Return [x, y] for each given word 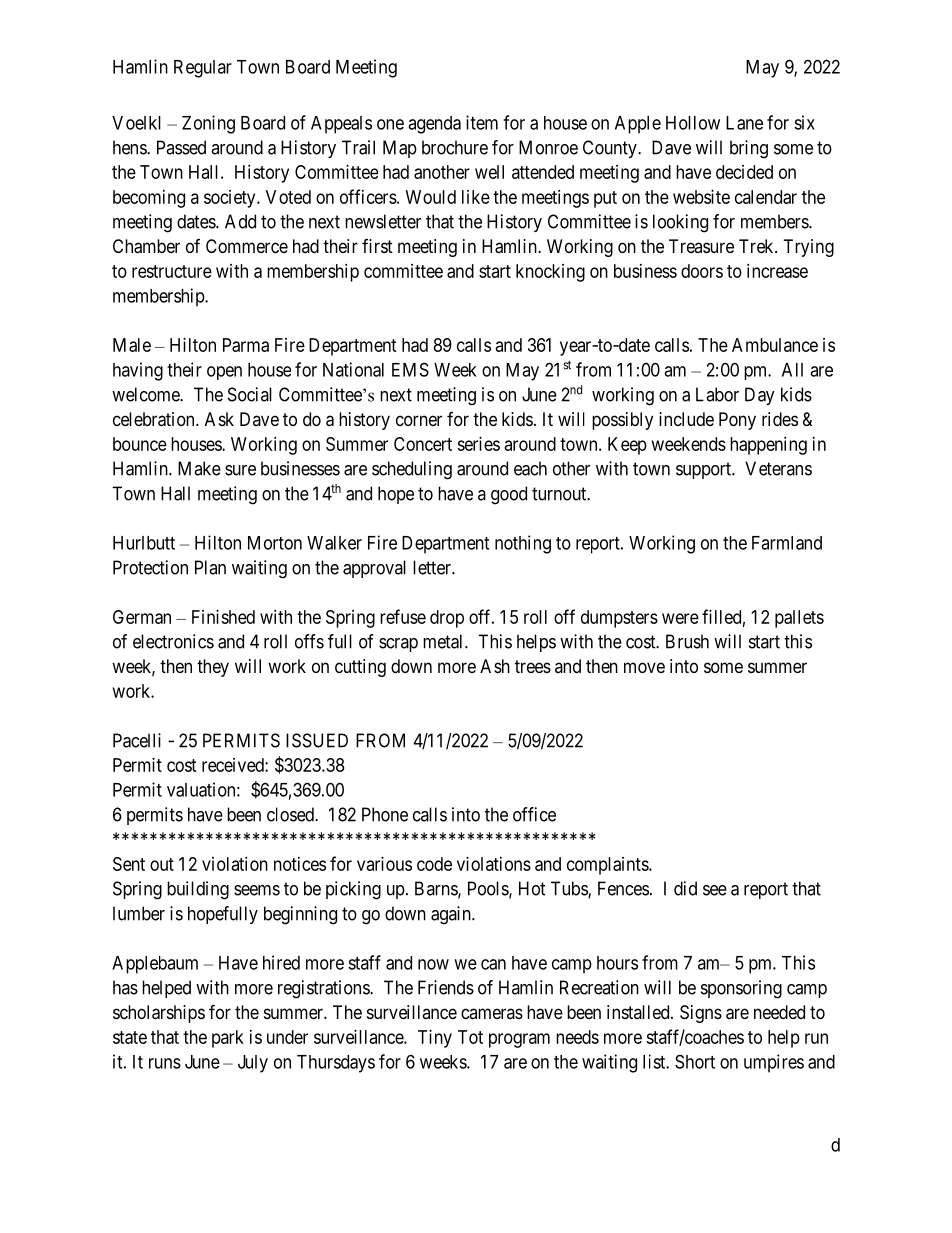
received [234, 765]
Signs [701, 1014]
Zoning [208, 124]
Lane [744, 123]
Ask [219, 419]
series [478, 444]
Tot [470, 1037]
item [482, 122]
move [644, 667]
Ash [495, 666]
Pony [737, 421]
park [228, 1039]
